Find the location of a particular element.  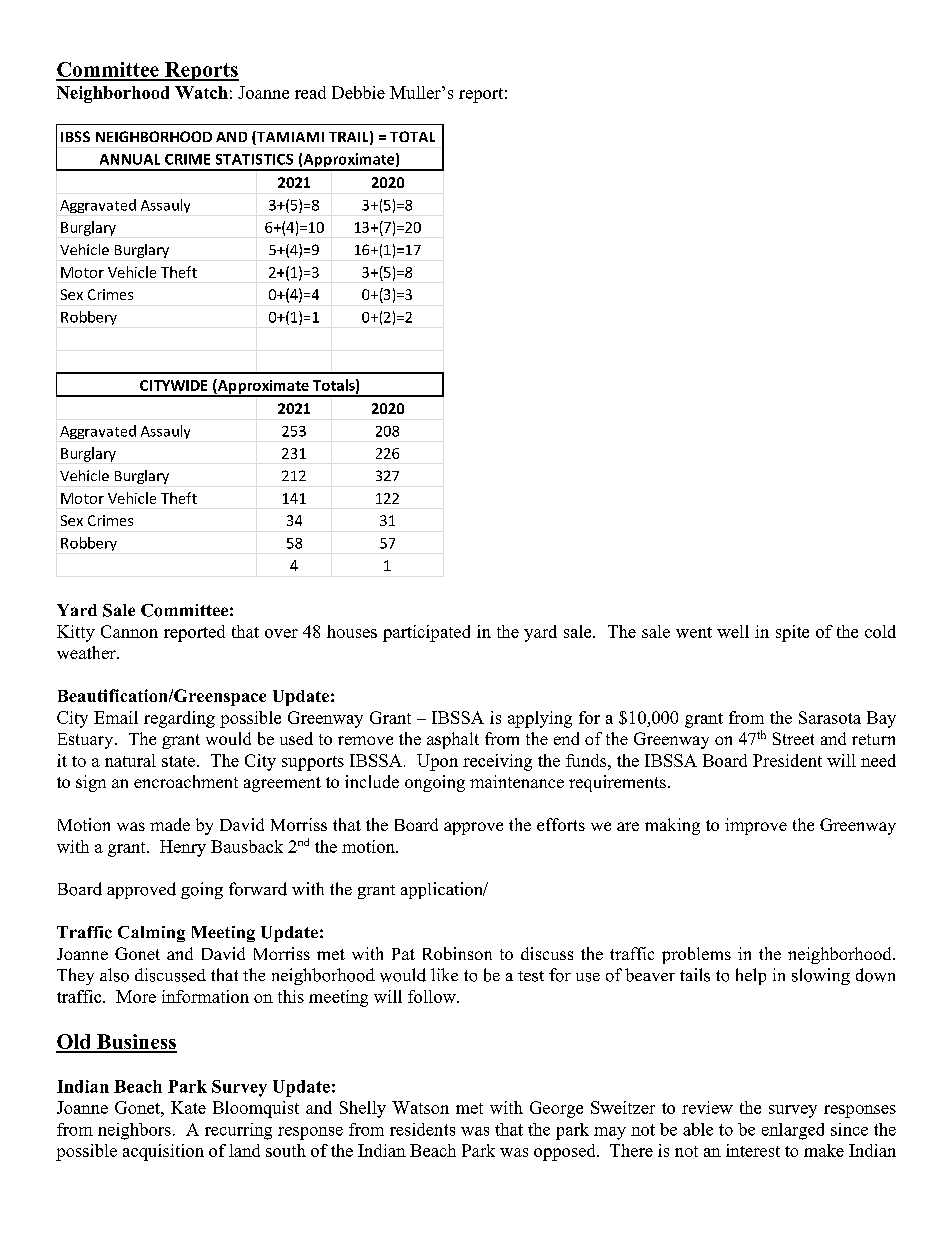

spite is located at coordinates (792, 633).
